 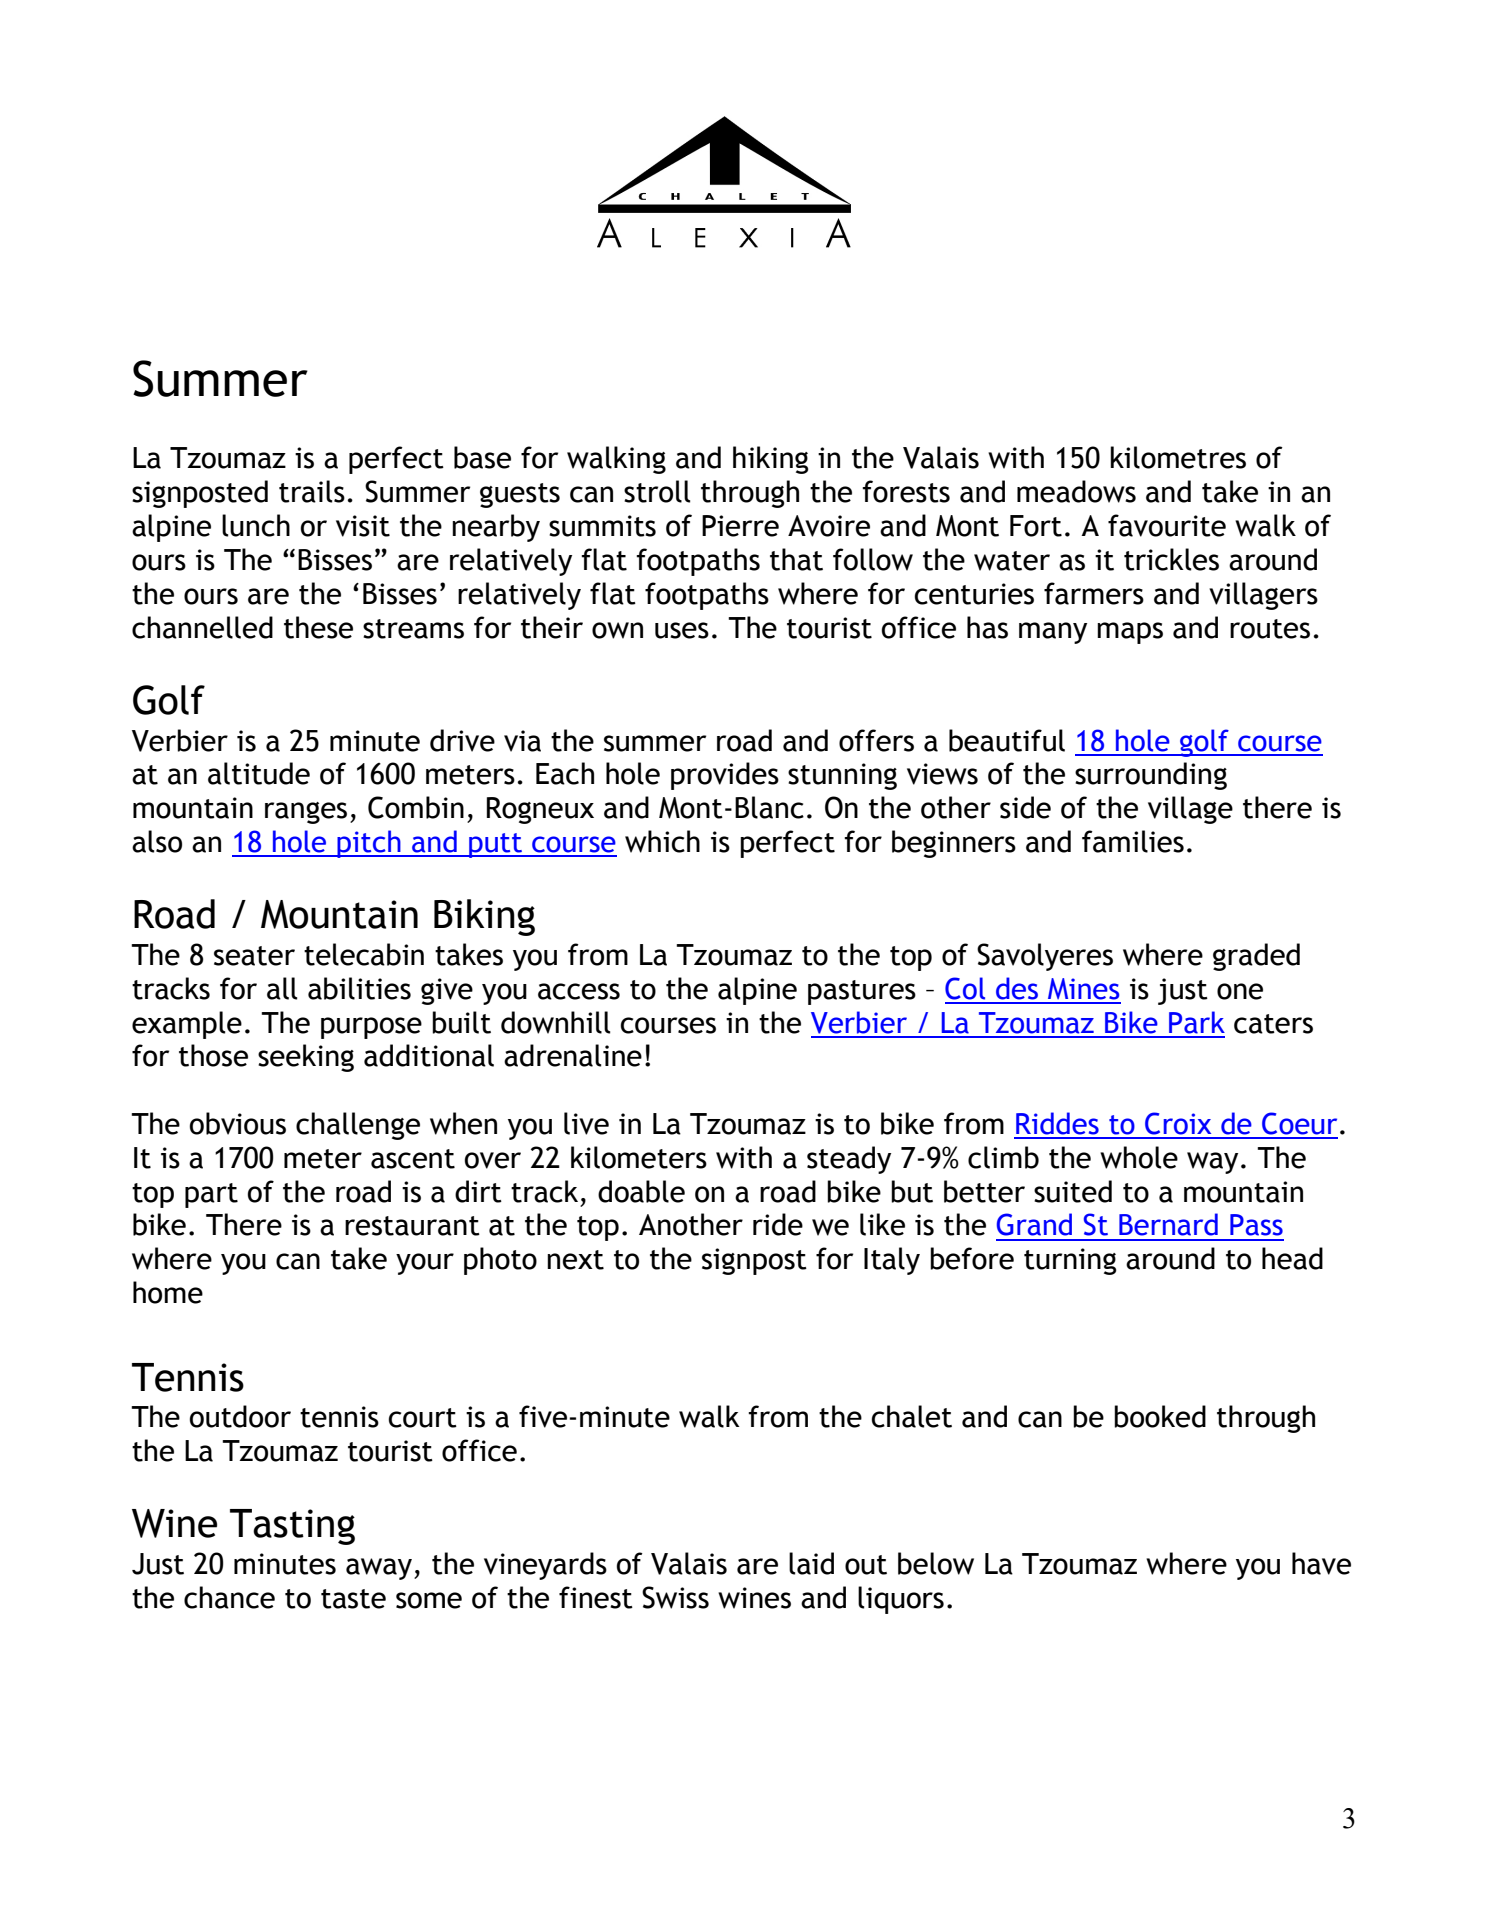 What do you see at coordinates (312, 491) in the screenshot?
I see `trails` at bounding box center [312, 491].
